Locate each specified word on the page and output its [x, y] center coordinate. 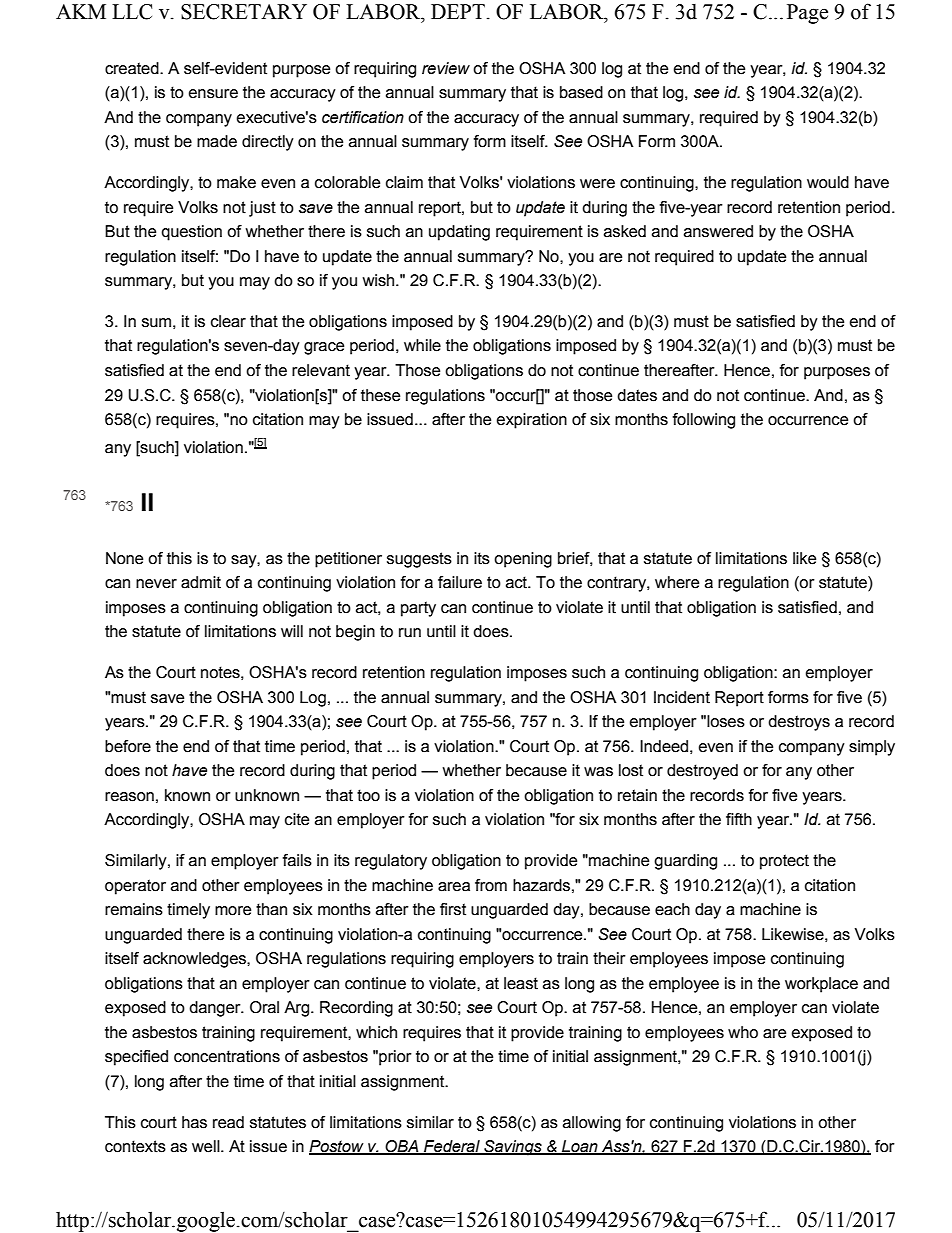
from [491, 885]
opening [523, 560]
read [228, 1122]
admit [201, 582]
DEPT [458, 11]
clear [228, 321]
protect [784, 862]
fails [297, 860]
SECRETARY [244, 12]
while [422, 345]
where [677, 582]
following [704, 421]
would [828, 182]
